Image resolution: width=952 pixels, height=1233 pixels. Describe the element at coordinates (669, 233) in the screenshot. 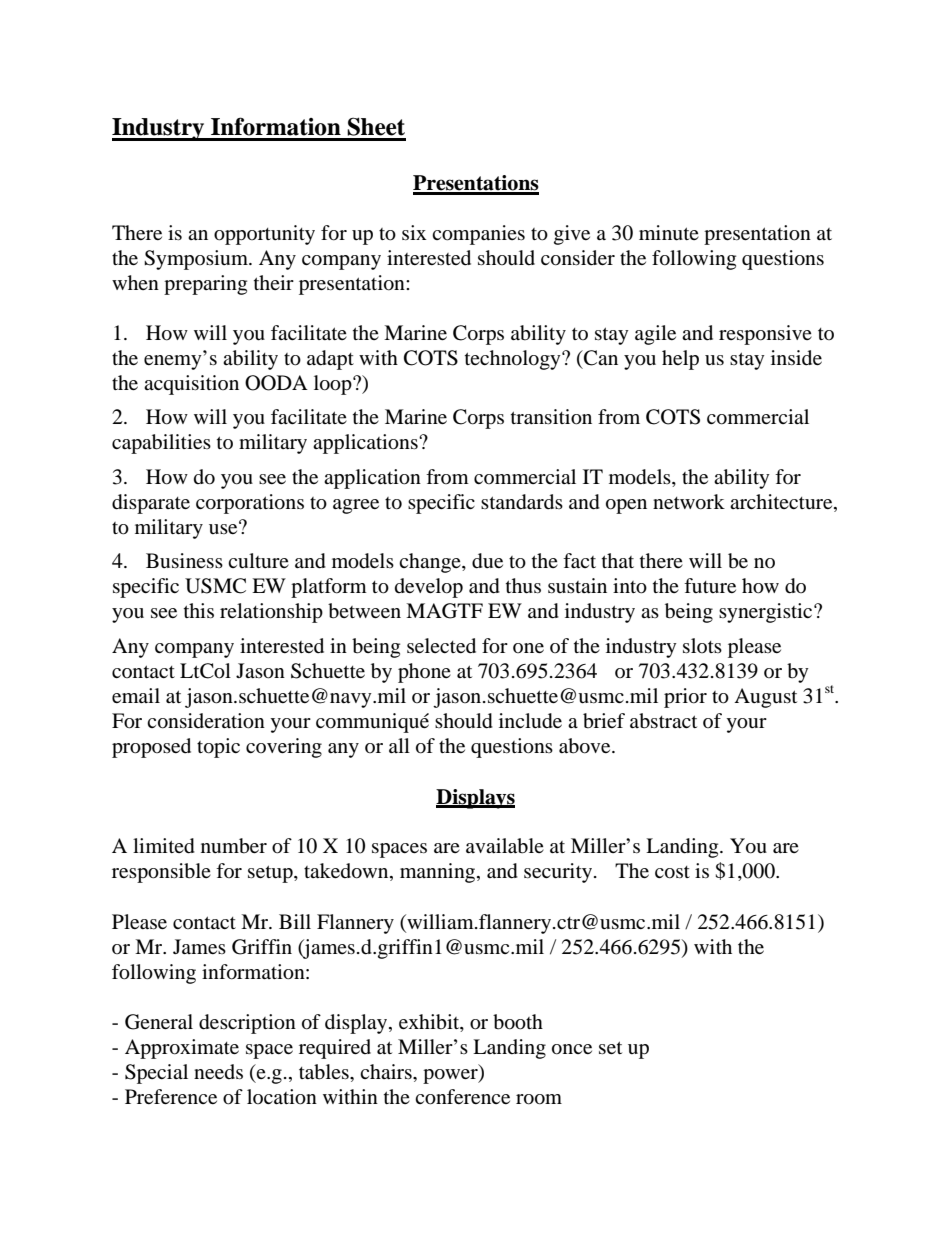

I see `minute` at that location.
